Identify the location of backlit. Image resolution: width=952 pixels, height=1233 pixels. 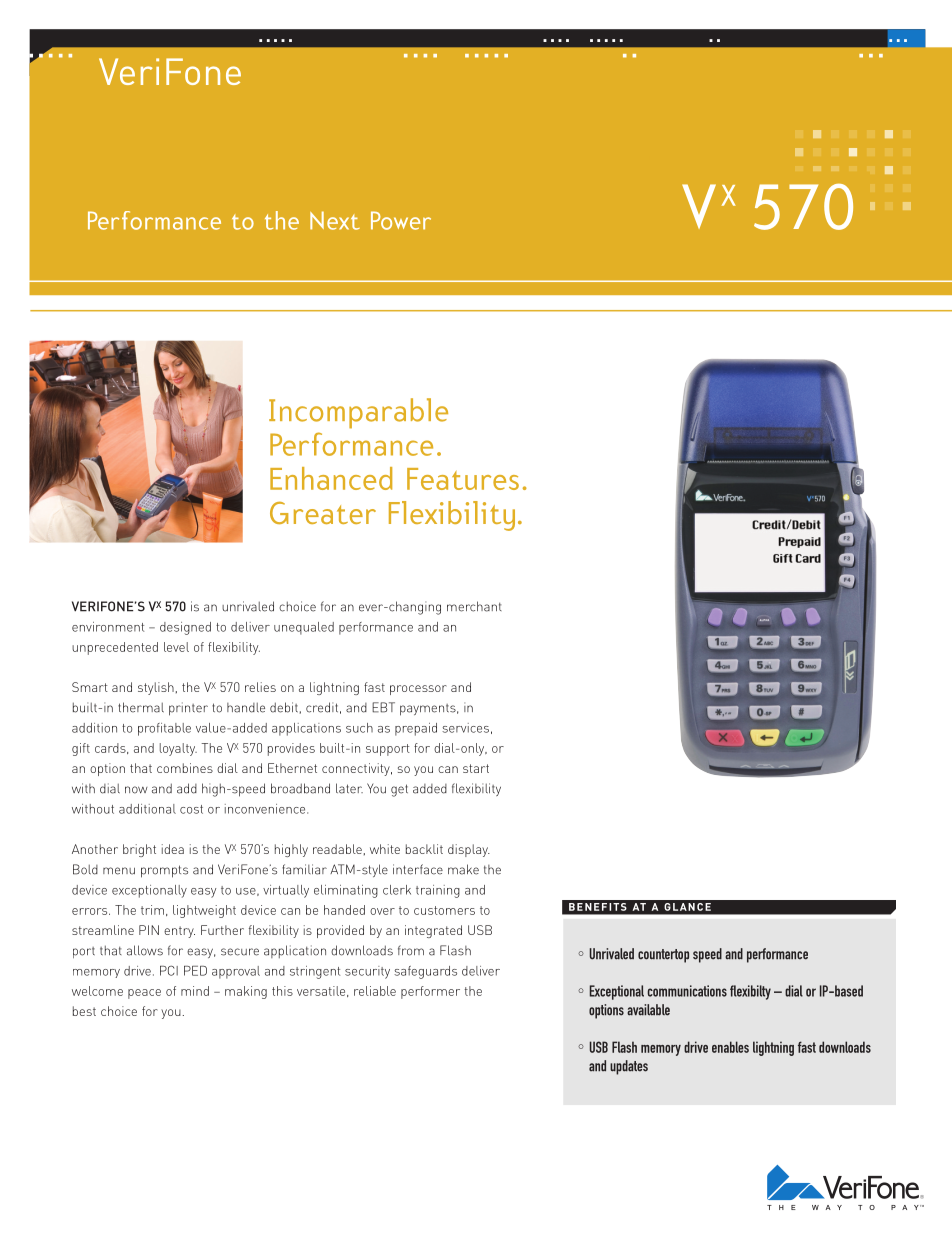
(424, 849).
